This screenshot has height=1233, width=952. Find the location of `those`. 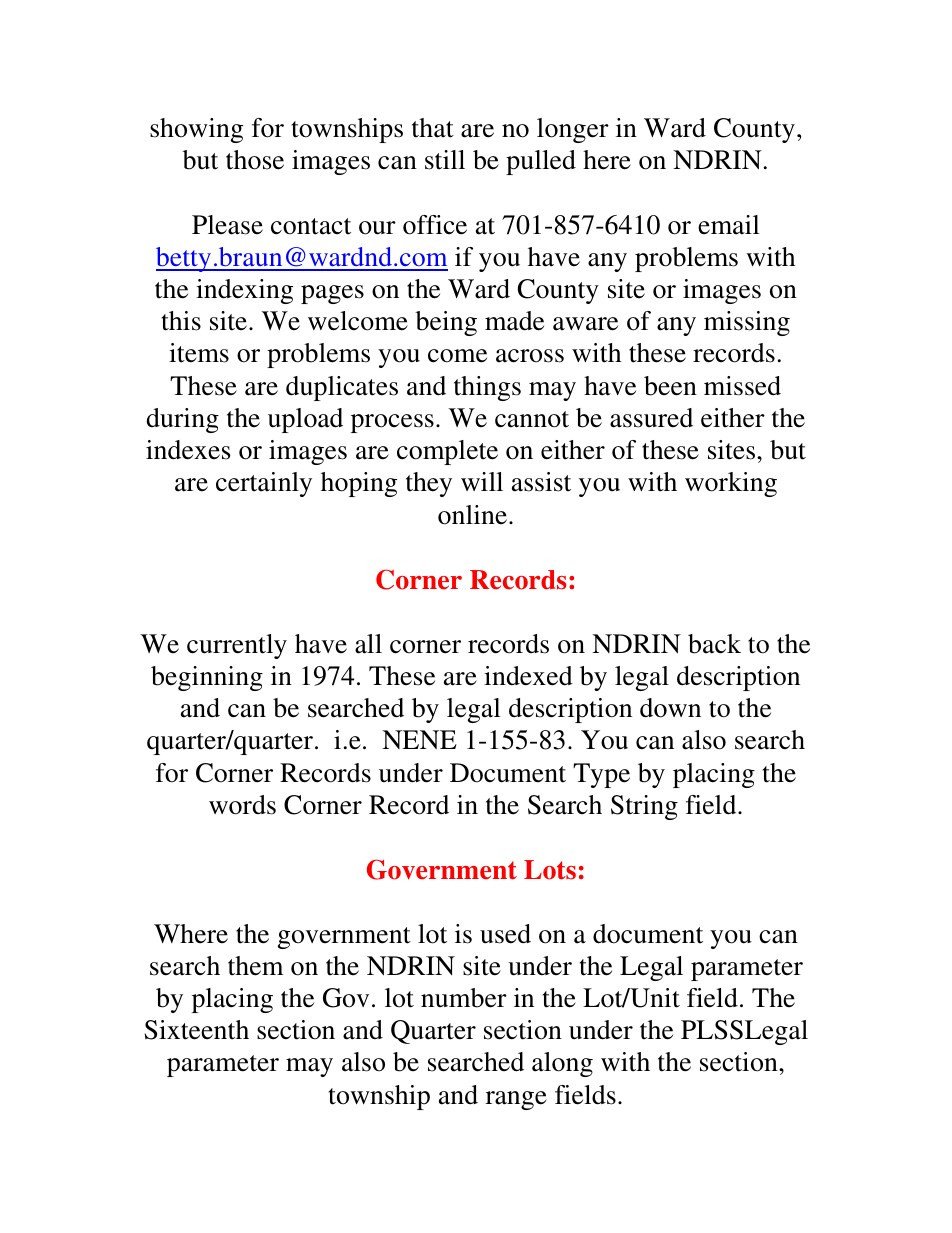

those is located at coordinates (255, 160).
